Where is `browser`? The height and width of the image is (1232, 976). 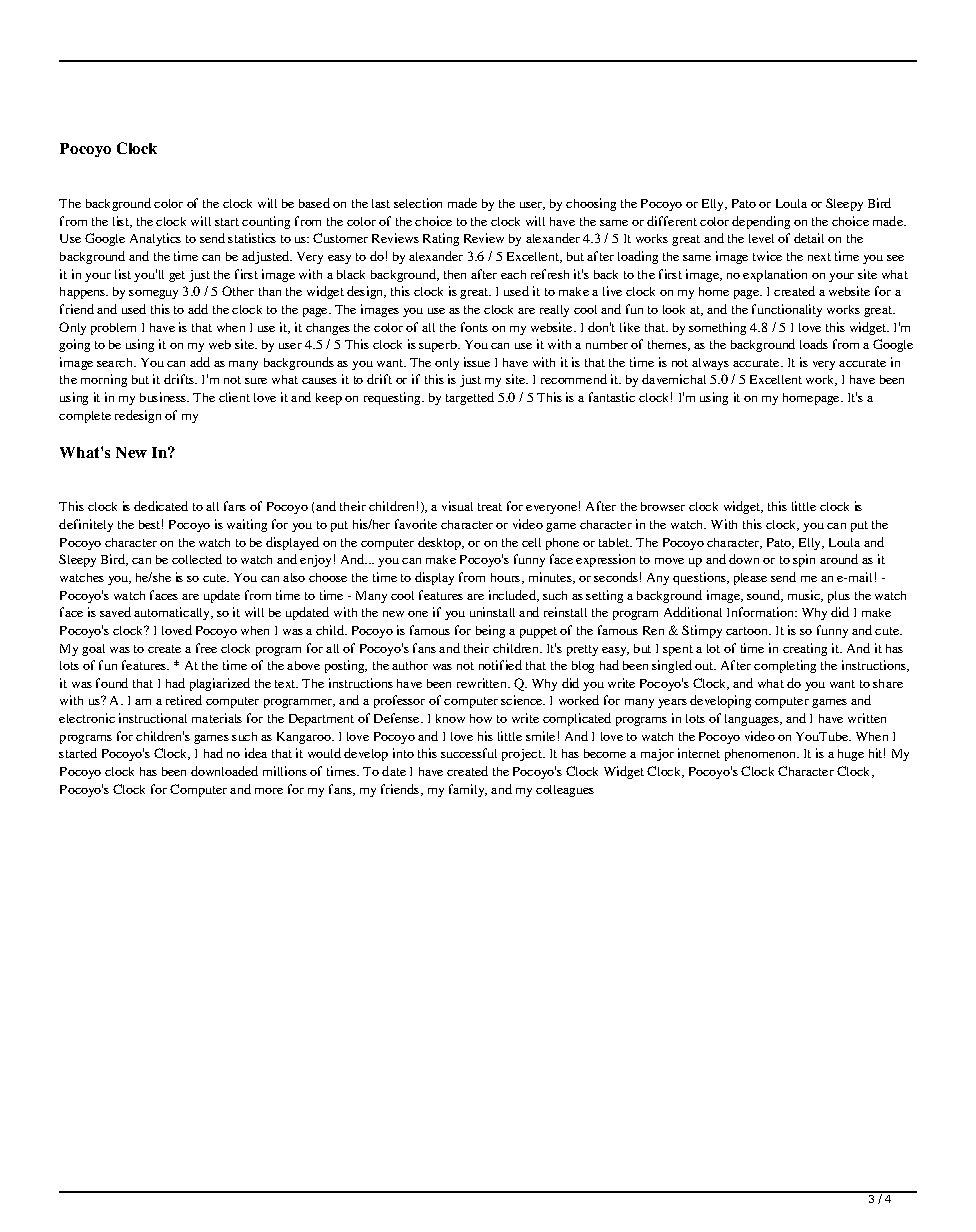 browser is located at coordinates (663, 506).
